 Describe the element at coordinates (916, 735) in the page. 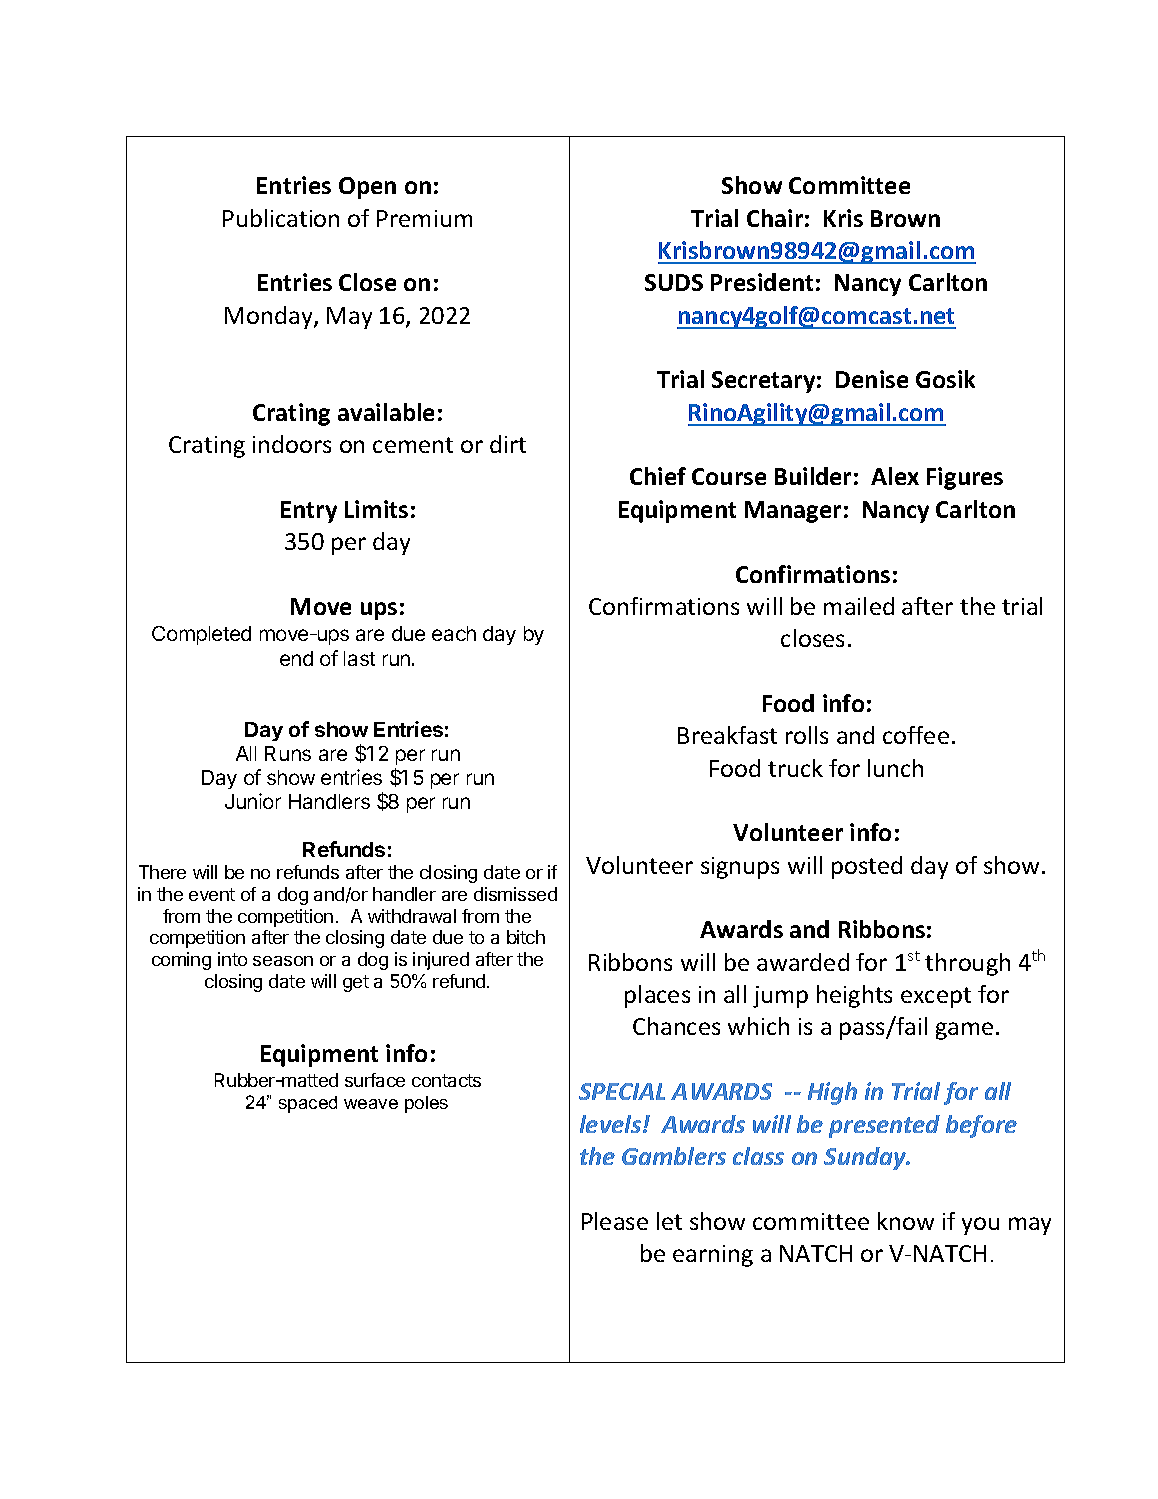

I see `coffee` at that location.
